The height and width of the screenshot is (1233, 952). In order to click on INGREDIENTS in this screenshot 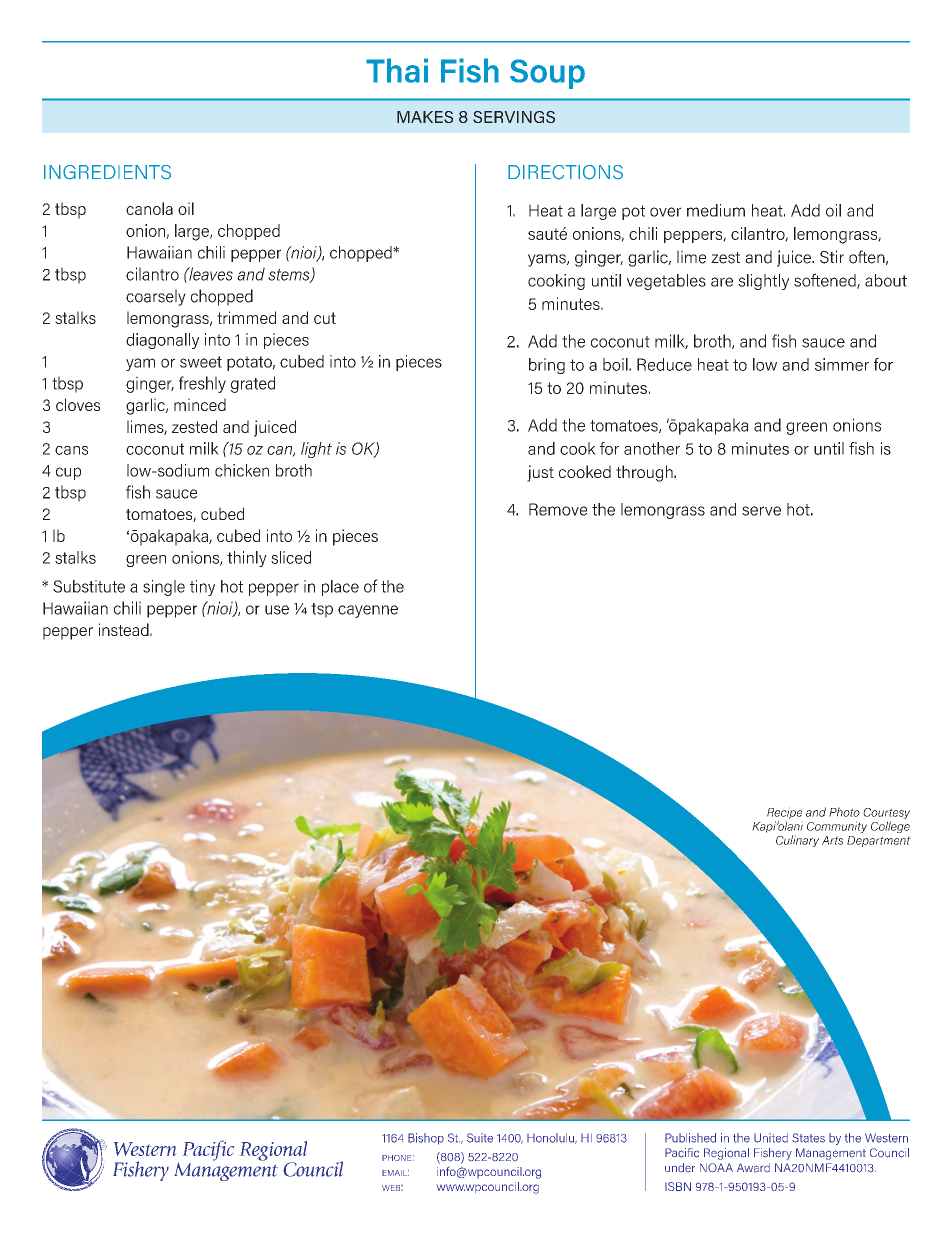, I will do `click(107, 172)`.
